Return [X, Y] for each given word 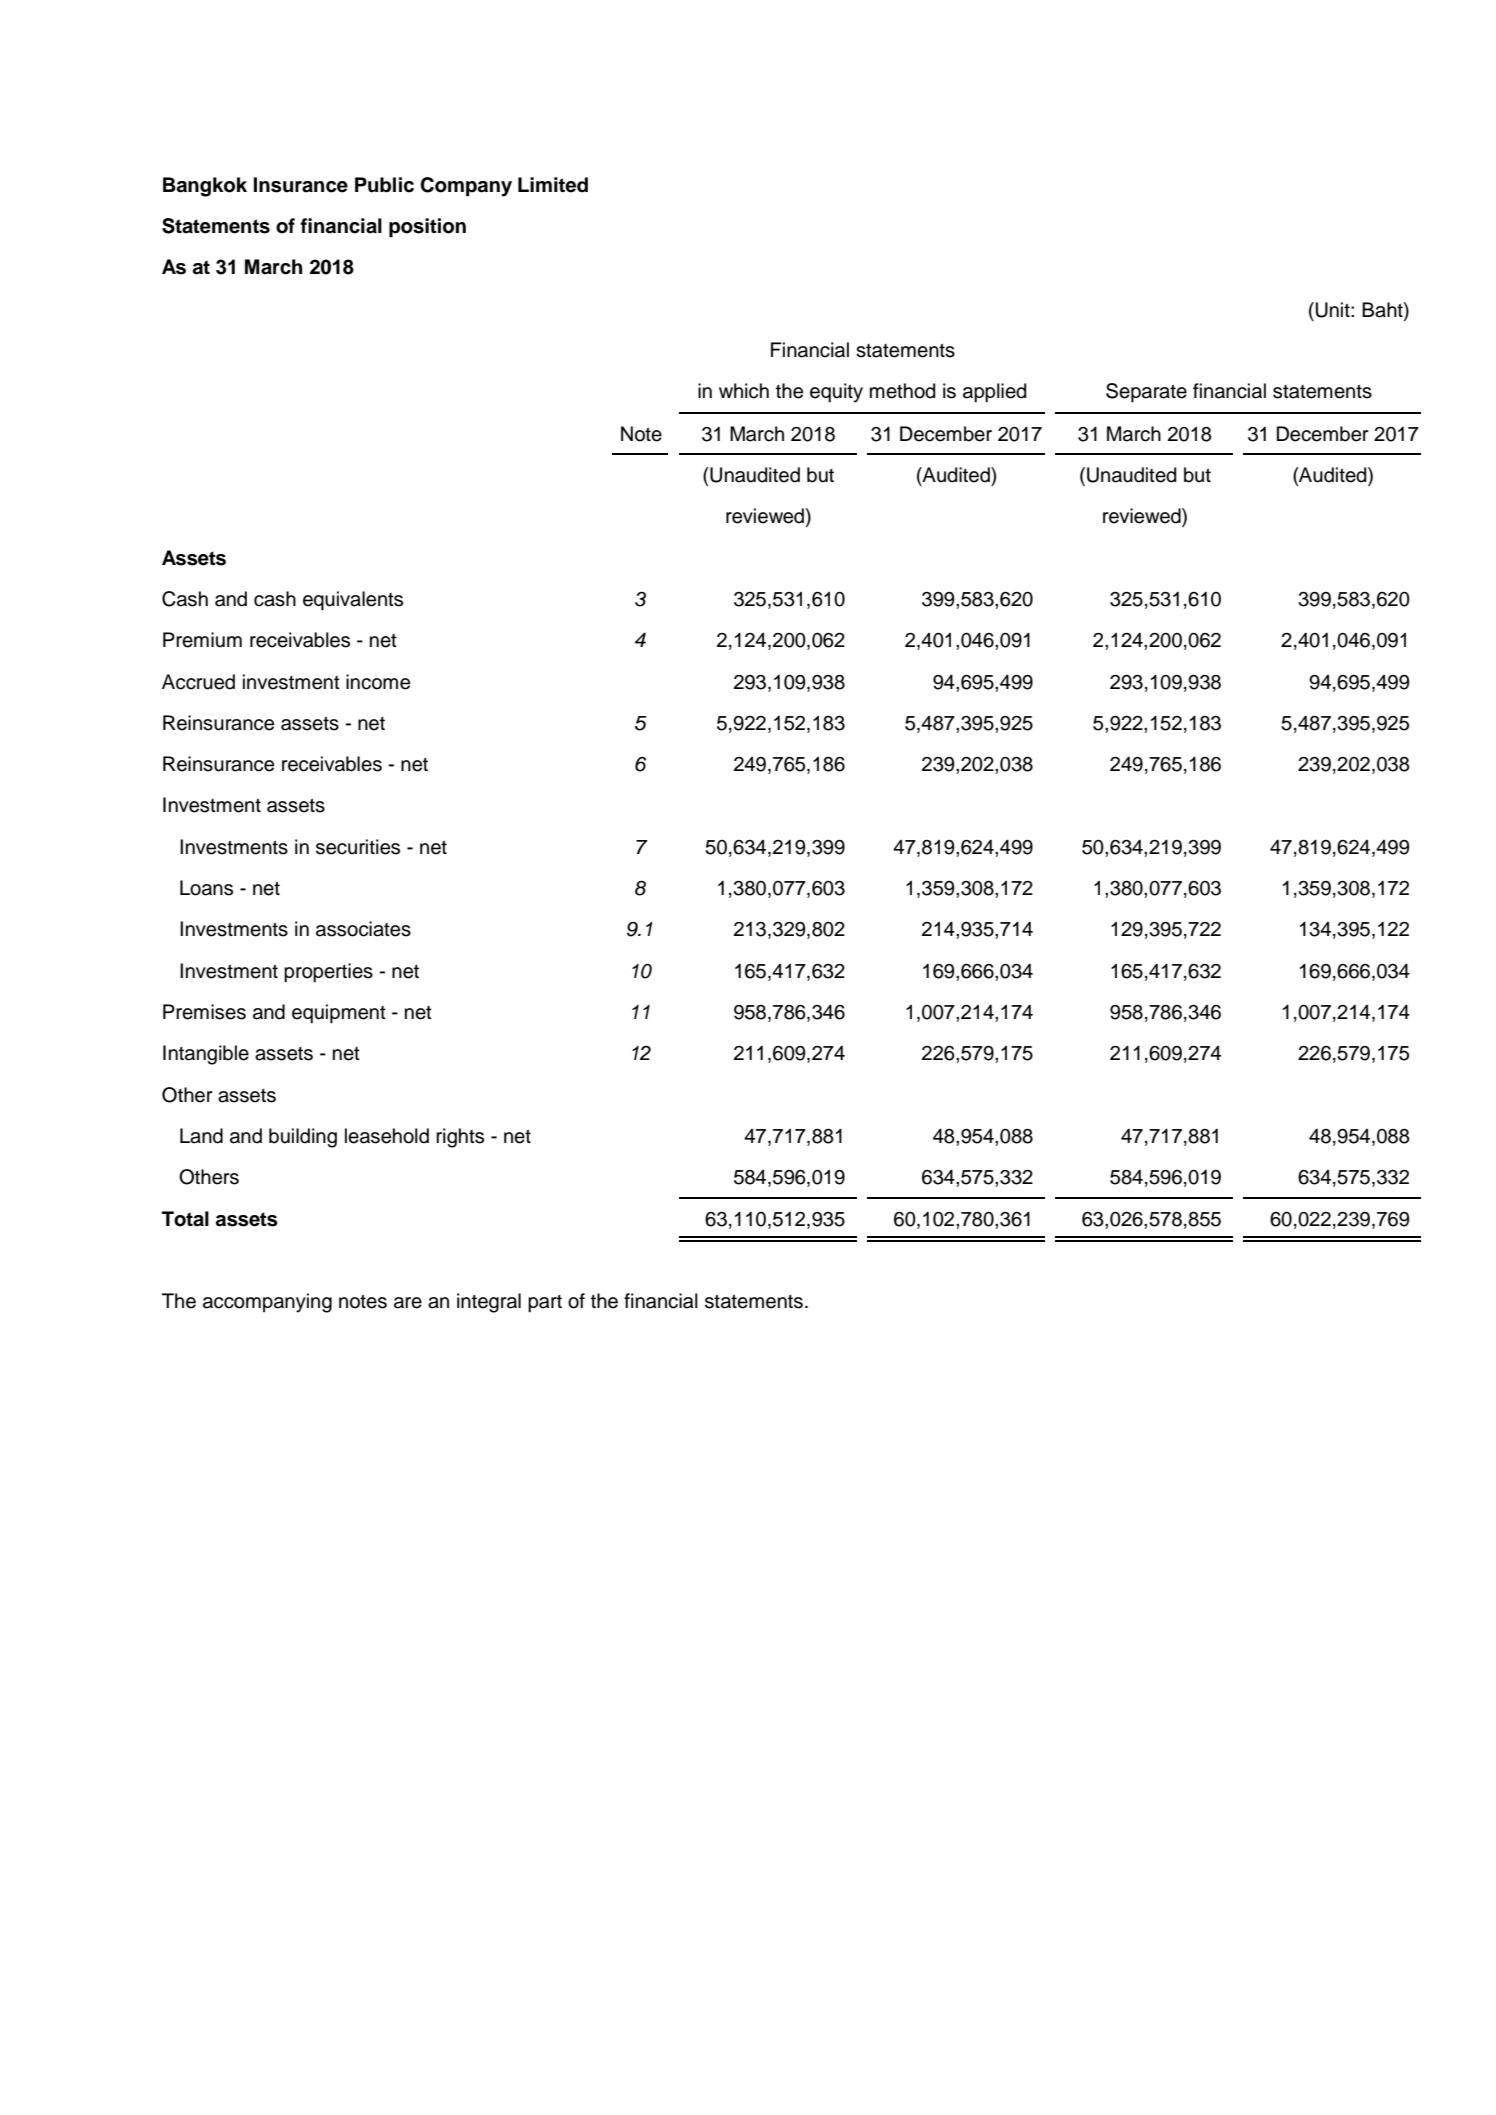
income [378, 682]
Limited [553, 185]
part [545, 1304]
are [408, 1303]
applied [995, 393]
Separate [1146, 393]
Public [384, 185]
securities [358, 847]
